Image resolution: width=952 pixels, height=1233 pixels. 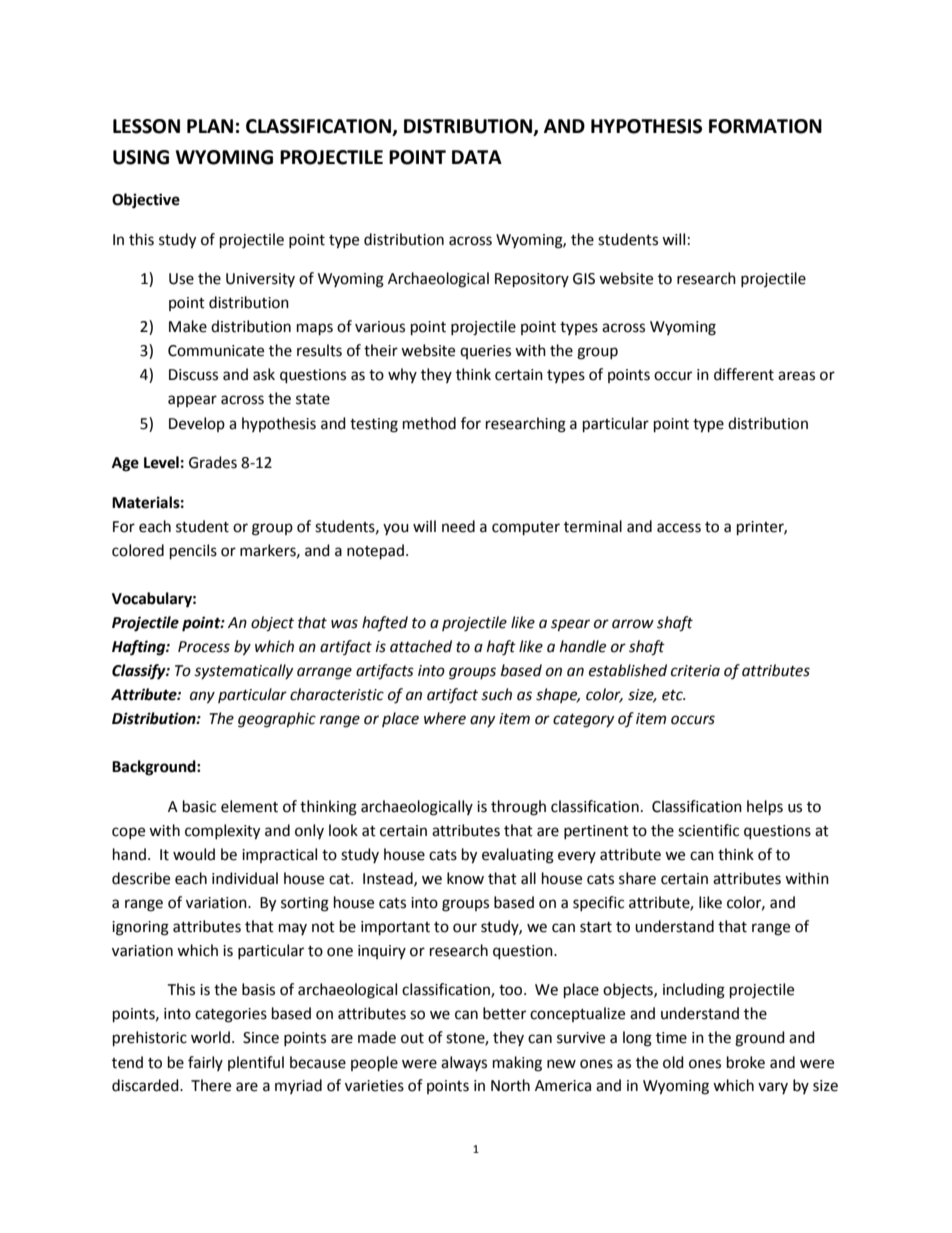 I want to click on criteria, so click(x=695, y=671).
